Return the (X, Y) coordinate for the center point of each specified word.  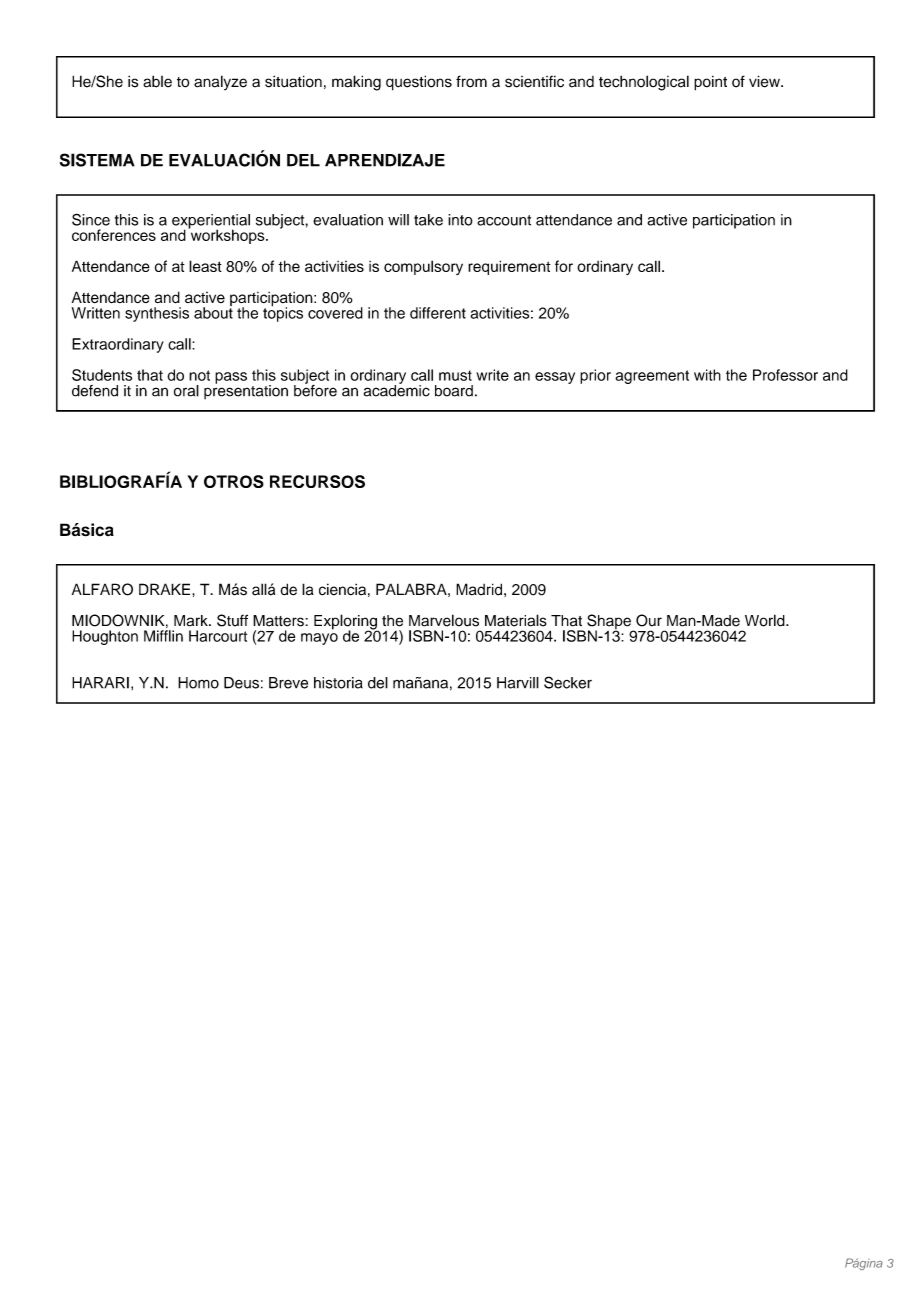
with (707, 375)
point (710, 83)
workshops (227, 235)
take (428, 220)
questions (419, 83)
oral (186, 391)
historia (338, 683)
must (455, 375)
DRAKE (166, 589)
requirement (509, 267)
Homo (198, 683)
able (157, 81)
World (766, 620)
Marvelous (444, 620)
